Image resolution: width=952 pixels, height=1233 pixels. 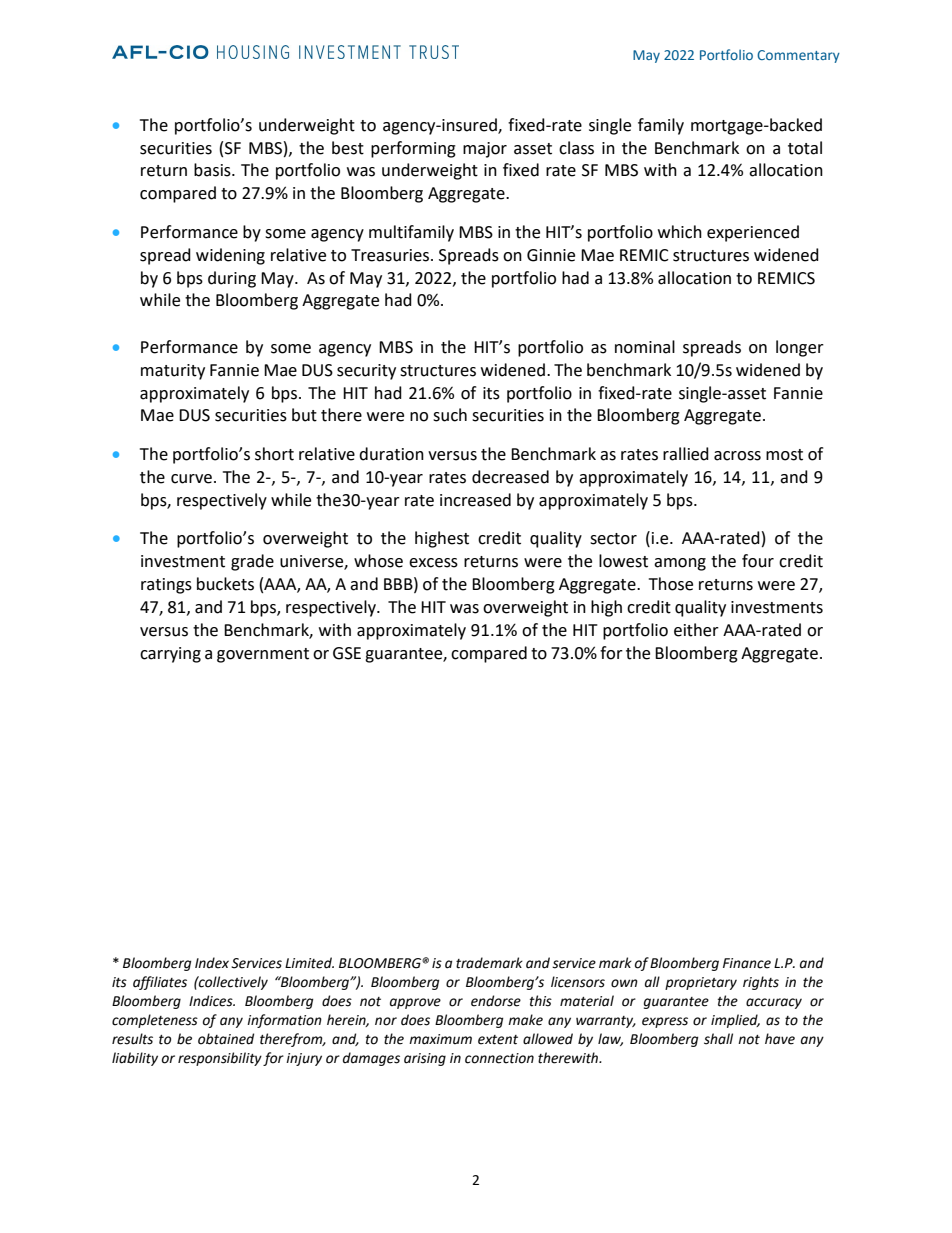 I want to click on either, so click(x=696, y=630).
